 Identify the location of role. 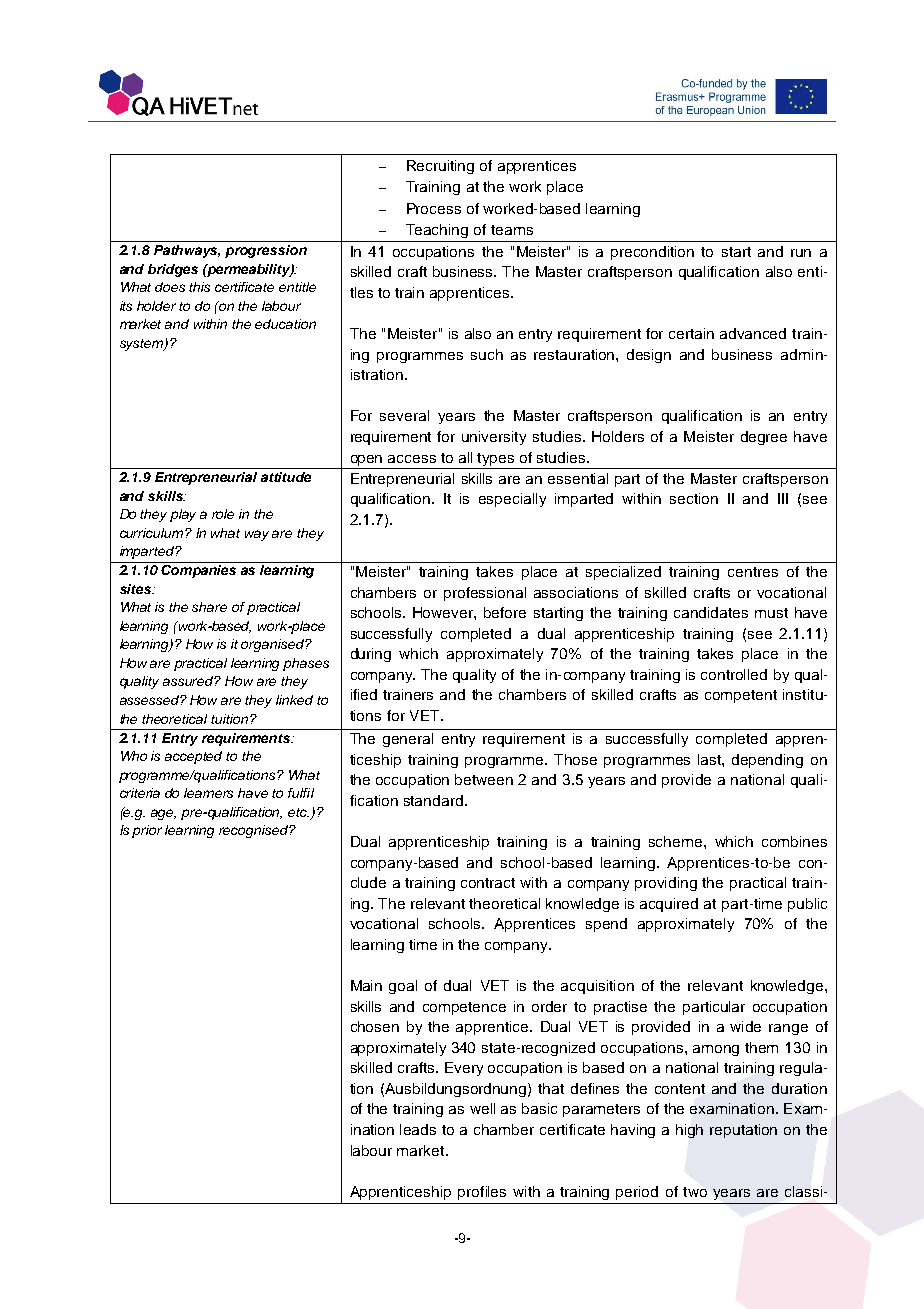
(223, 514).
